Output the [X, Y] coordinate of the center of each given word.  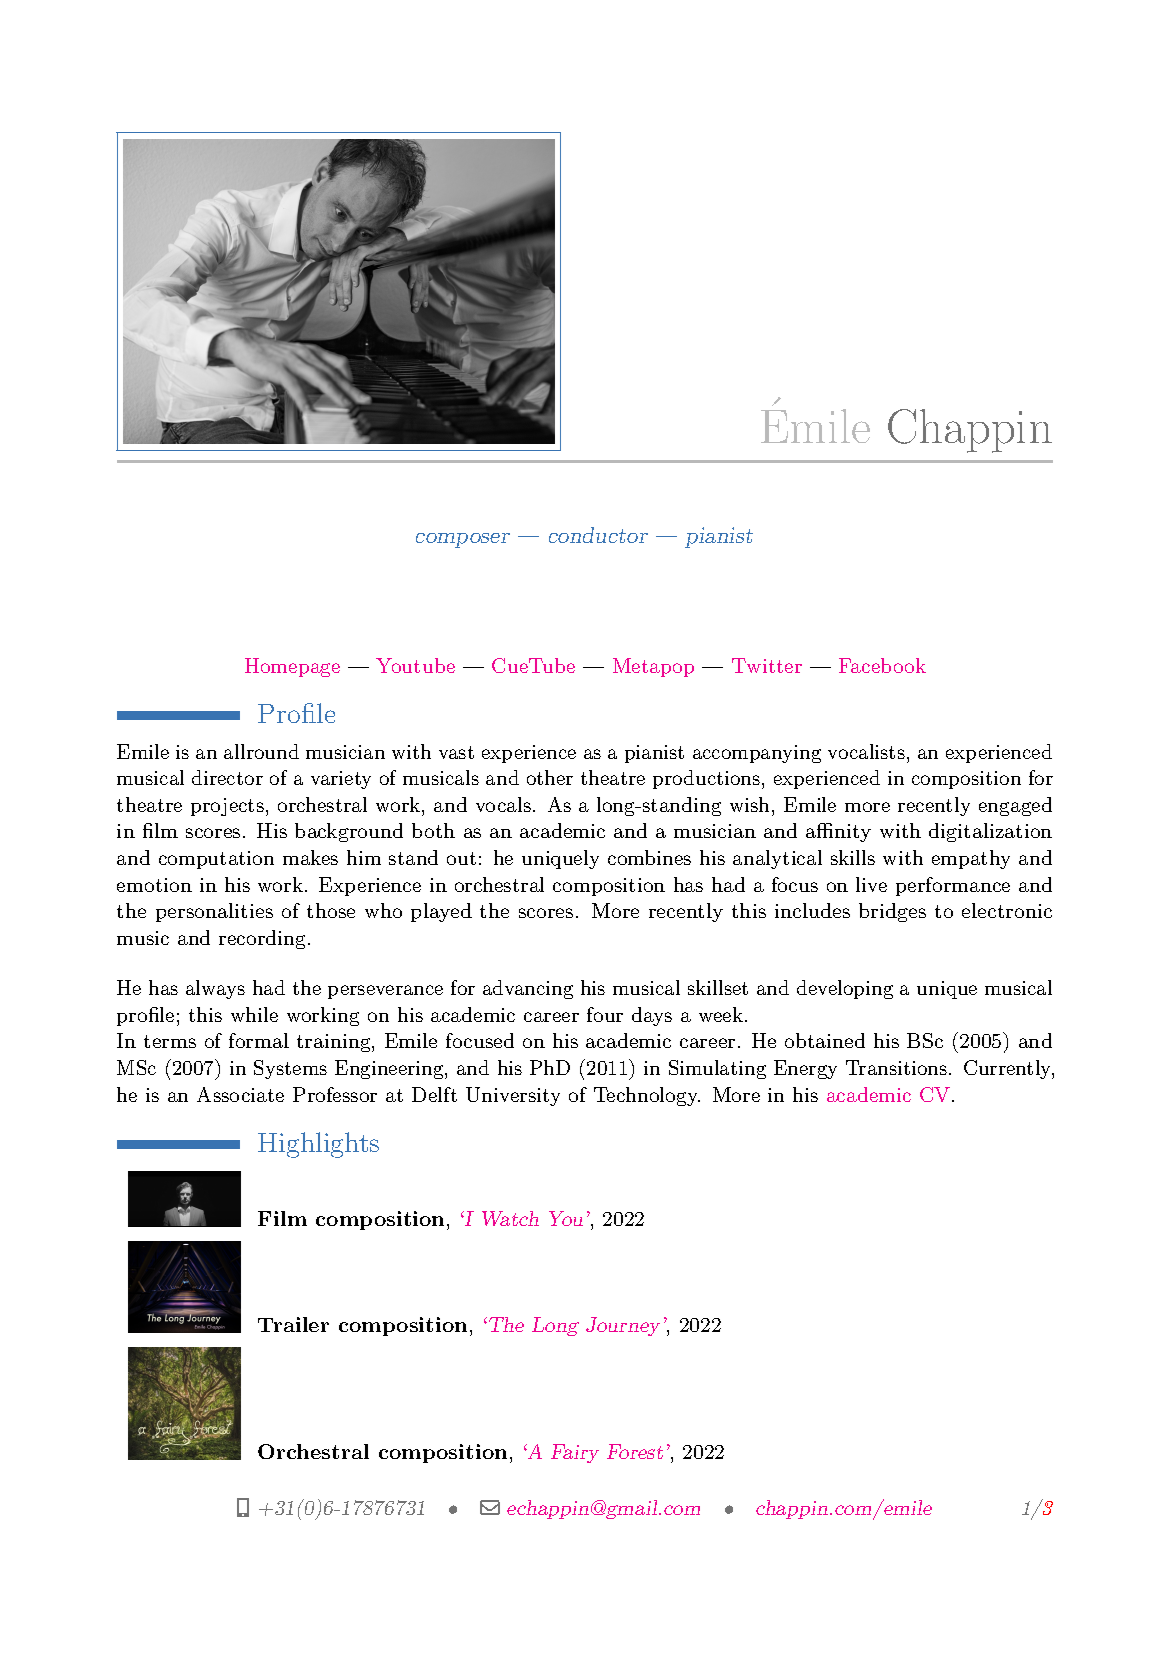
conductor [598, 535]
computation [216, 860]
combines [649, 857]
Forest [635, 1451]
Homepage [292, 667]
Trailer [293, 1324]
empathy [971, 859]
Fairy [575, 1453]
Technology [647, 1096]
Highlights [318, 1145]
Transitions [896, 1067]
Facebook [882, 665]
